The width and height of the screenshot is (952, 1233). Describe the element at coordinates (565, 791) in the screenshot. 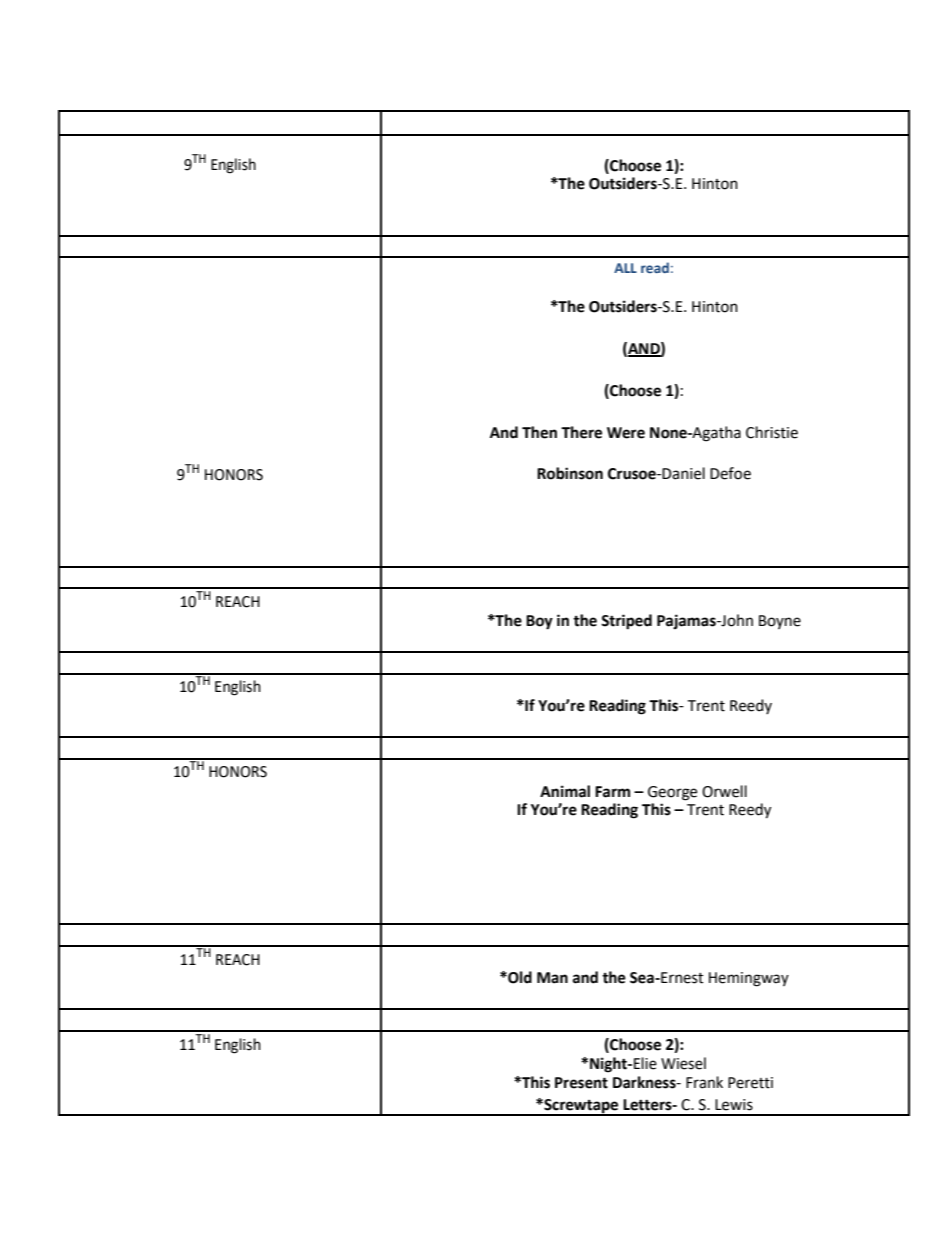

I see `Animal` at that location.
